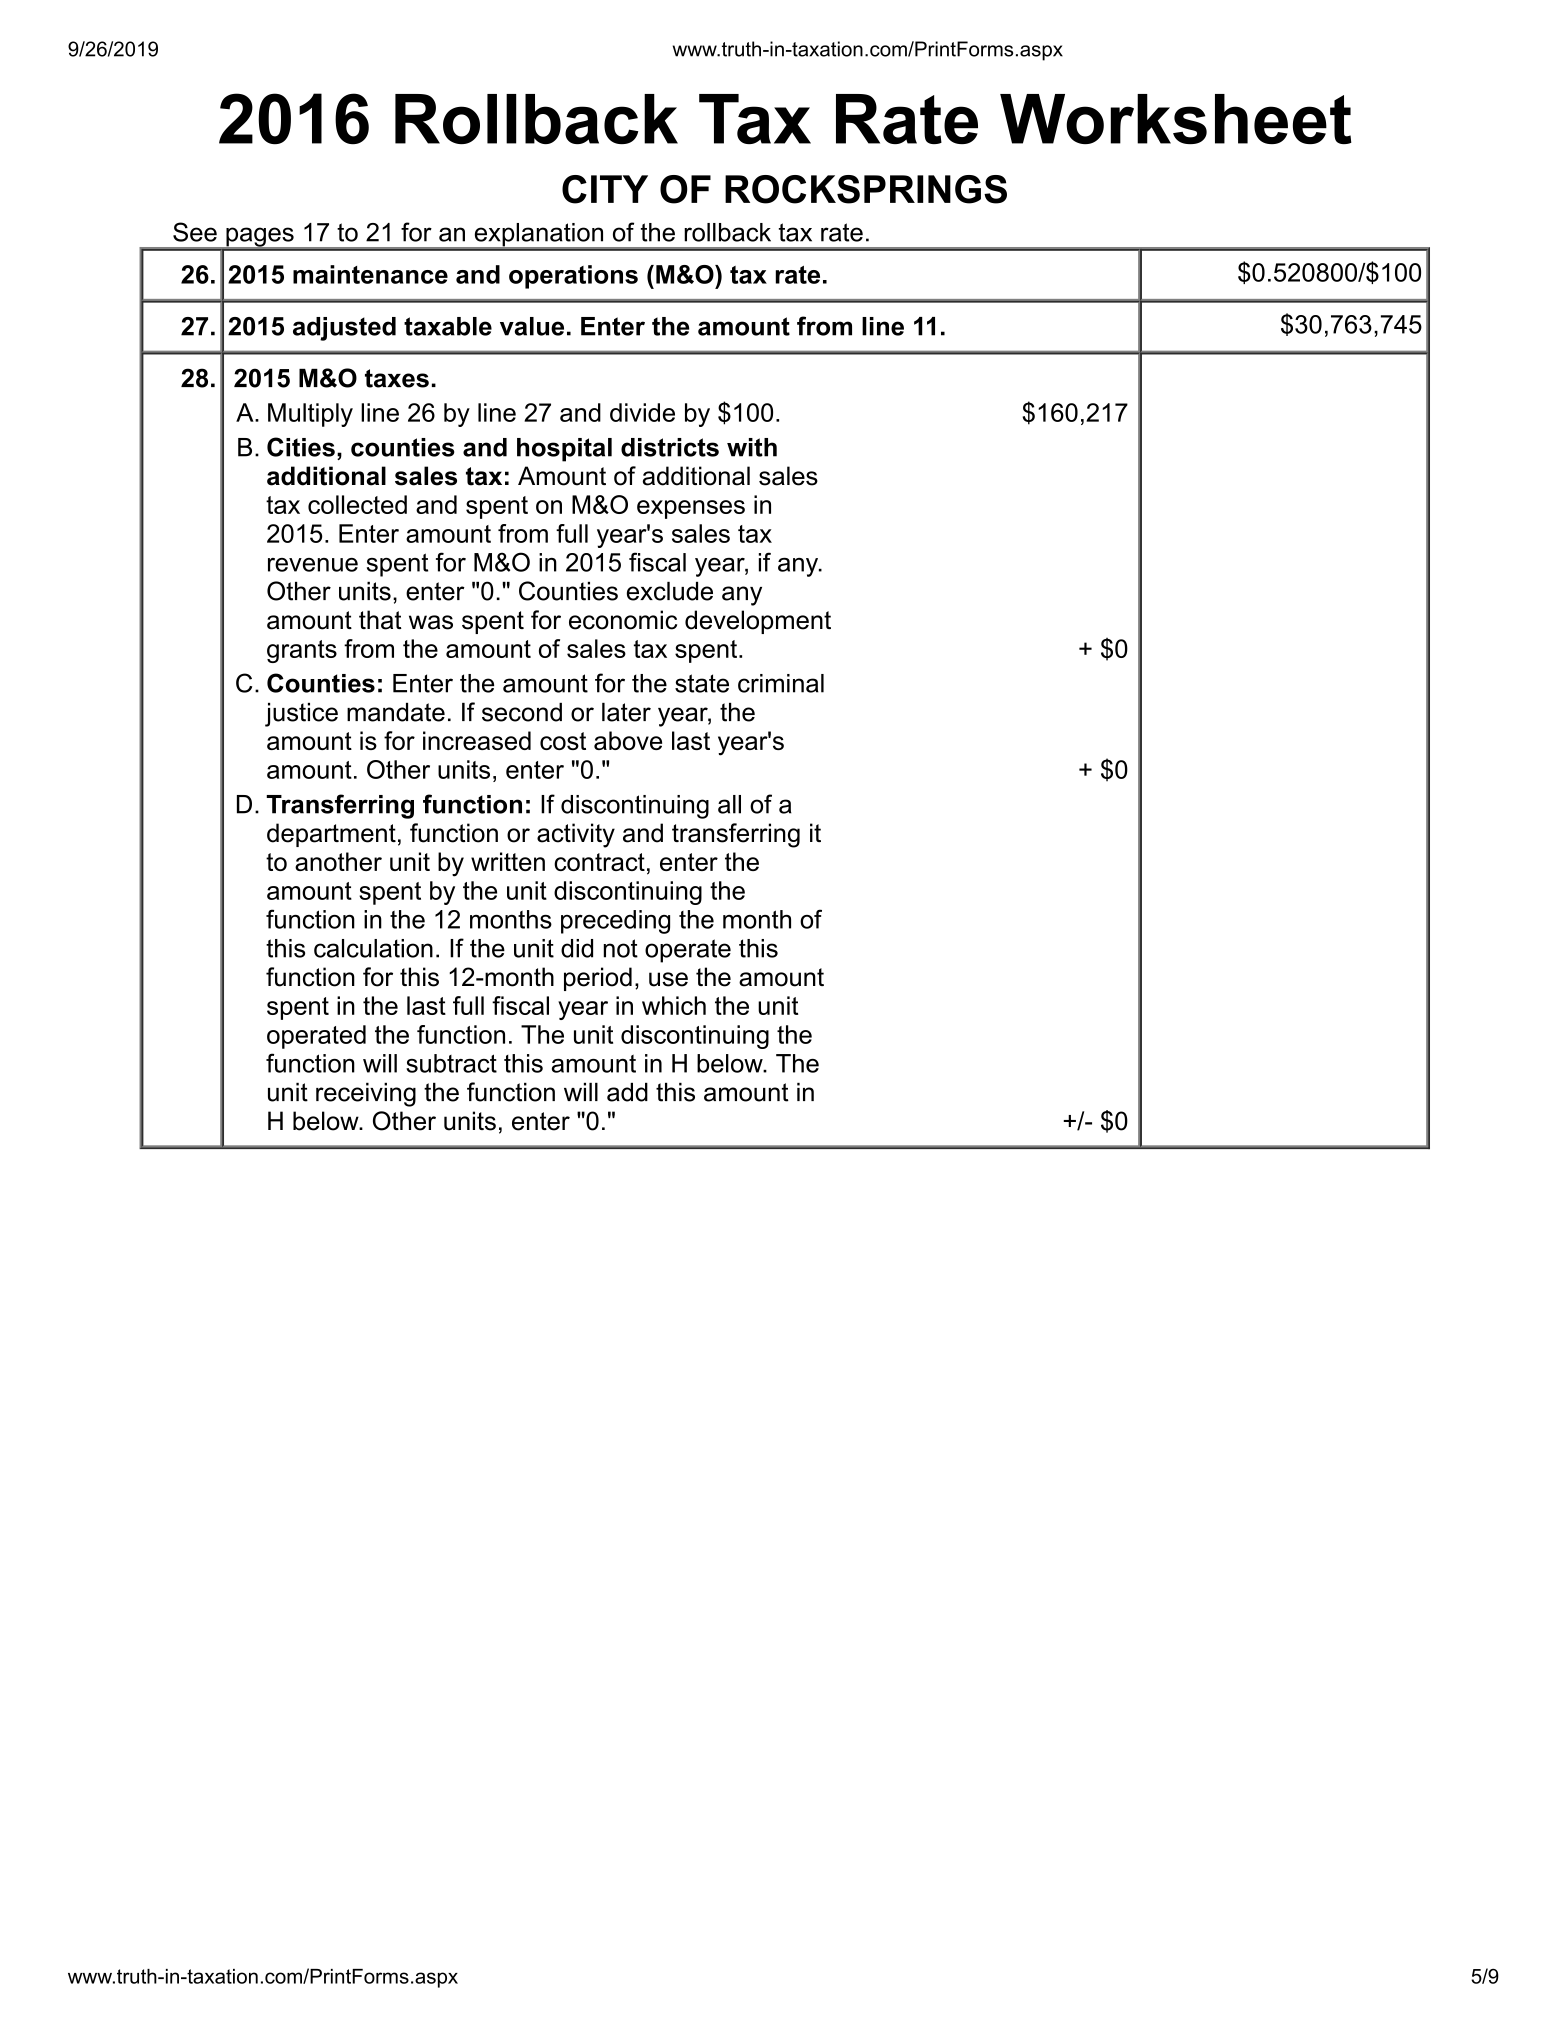  I want to click on development, so click(758, 622).
